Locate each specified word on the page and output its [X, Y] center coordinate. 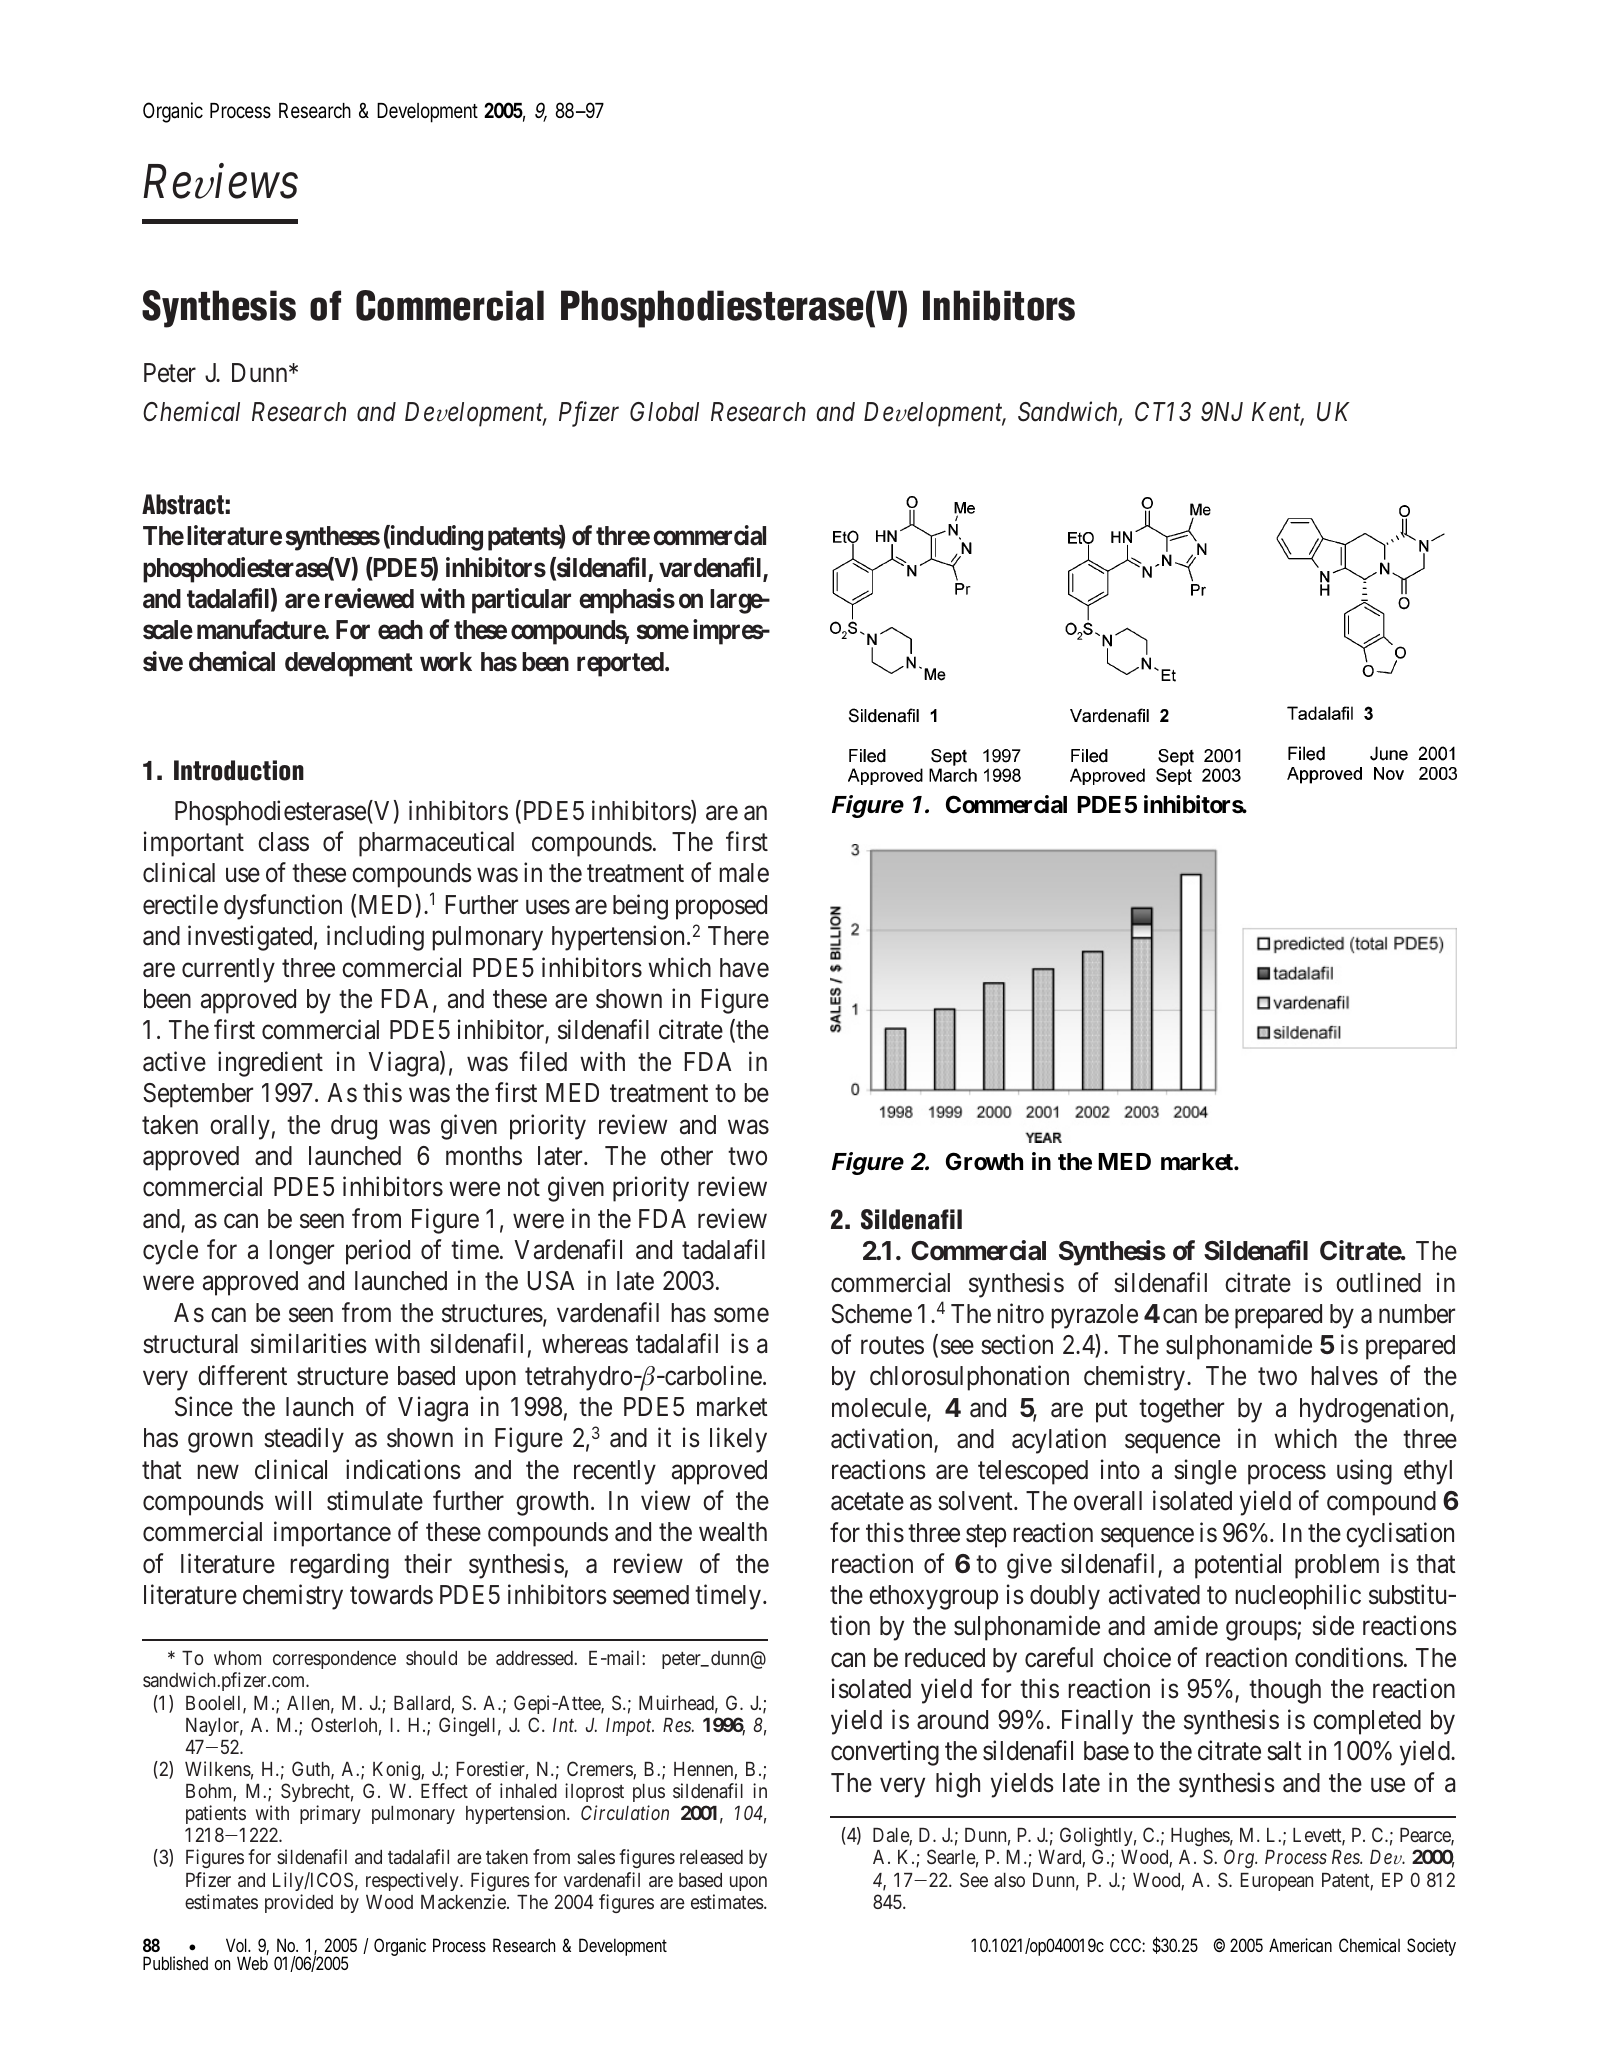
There [738, 936]
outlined [1378, 1282]
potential [1238, 1566]
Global [664, 412]
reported [620, 664]
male [744, 873]
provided [299, 1903]
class [283, 842]
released [711, 1857]
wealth [733, 1532]
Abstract [183, 504]
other [687, 1156]
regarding [340, 1566]
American [1300, 1945]
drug [354, 1127]
